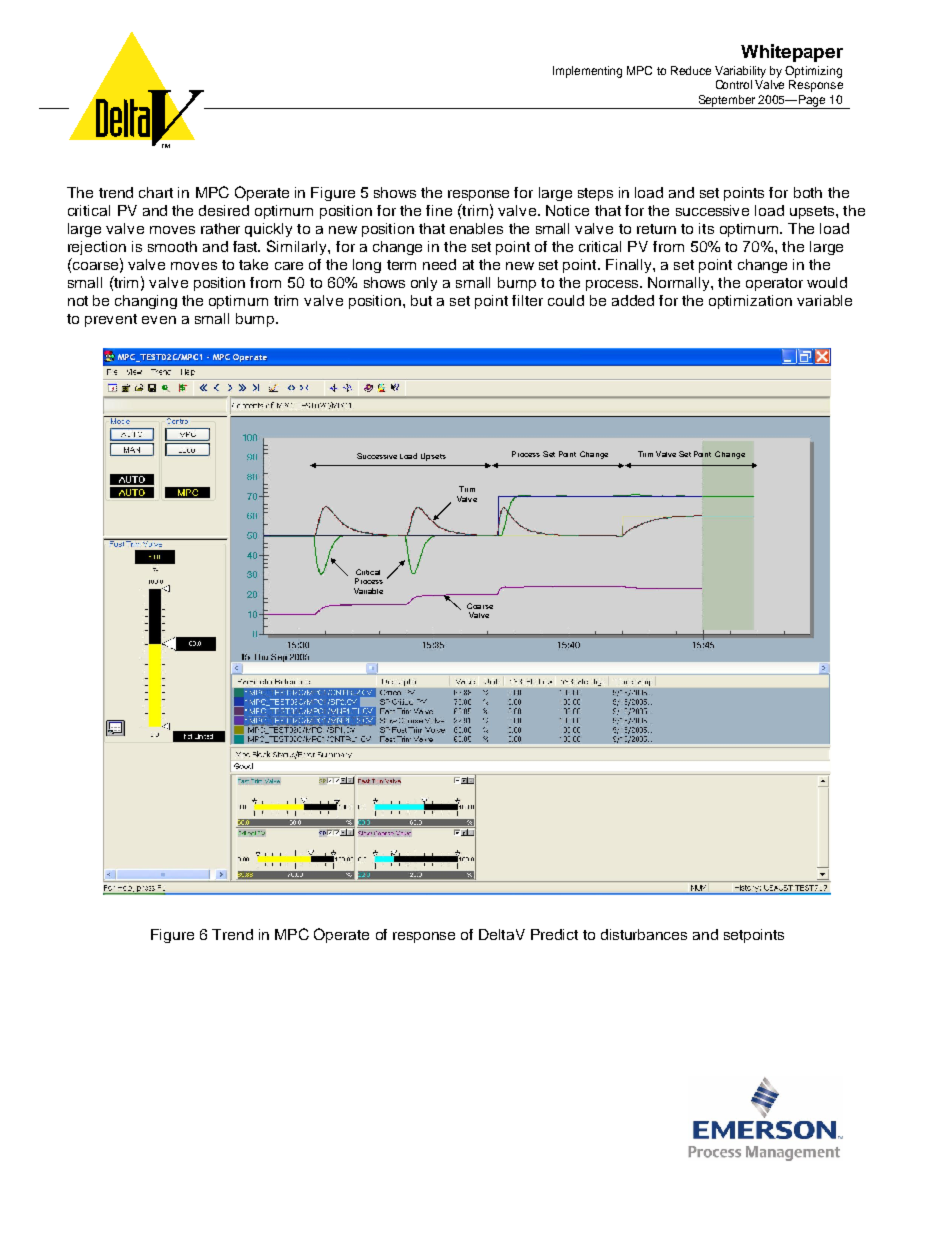  Describe the element at coordinates (750, 302) in the document. I see `optimization` at that location.
